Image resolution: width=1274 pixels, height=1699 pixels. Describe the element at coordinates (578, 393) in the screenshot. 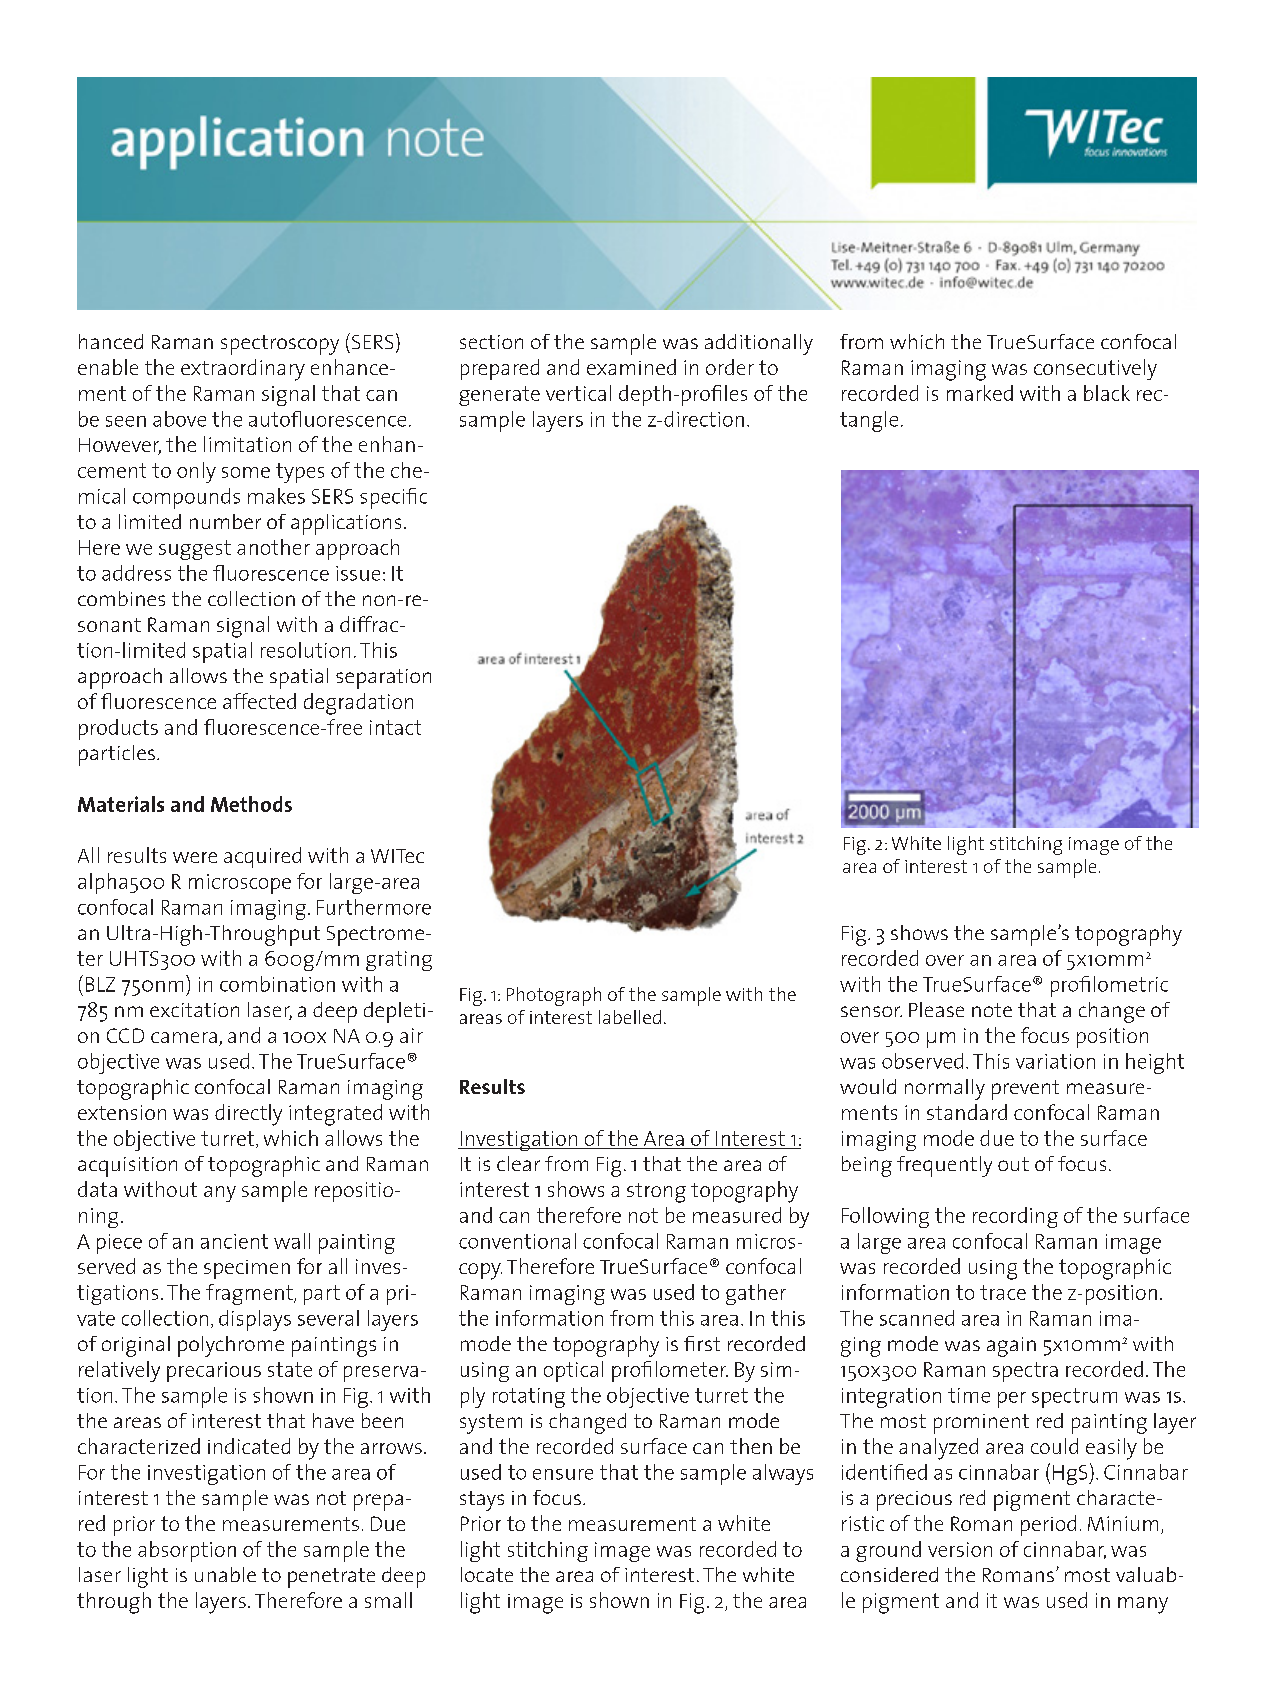

I see `vertical` at that location.
